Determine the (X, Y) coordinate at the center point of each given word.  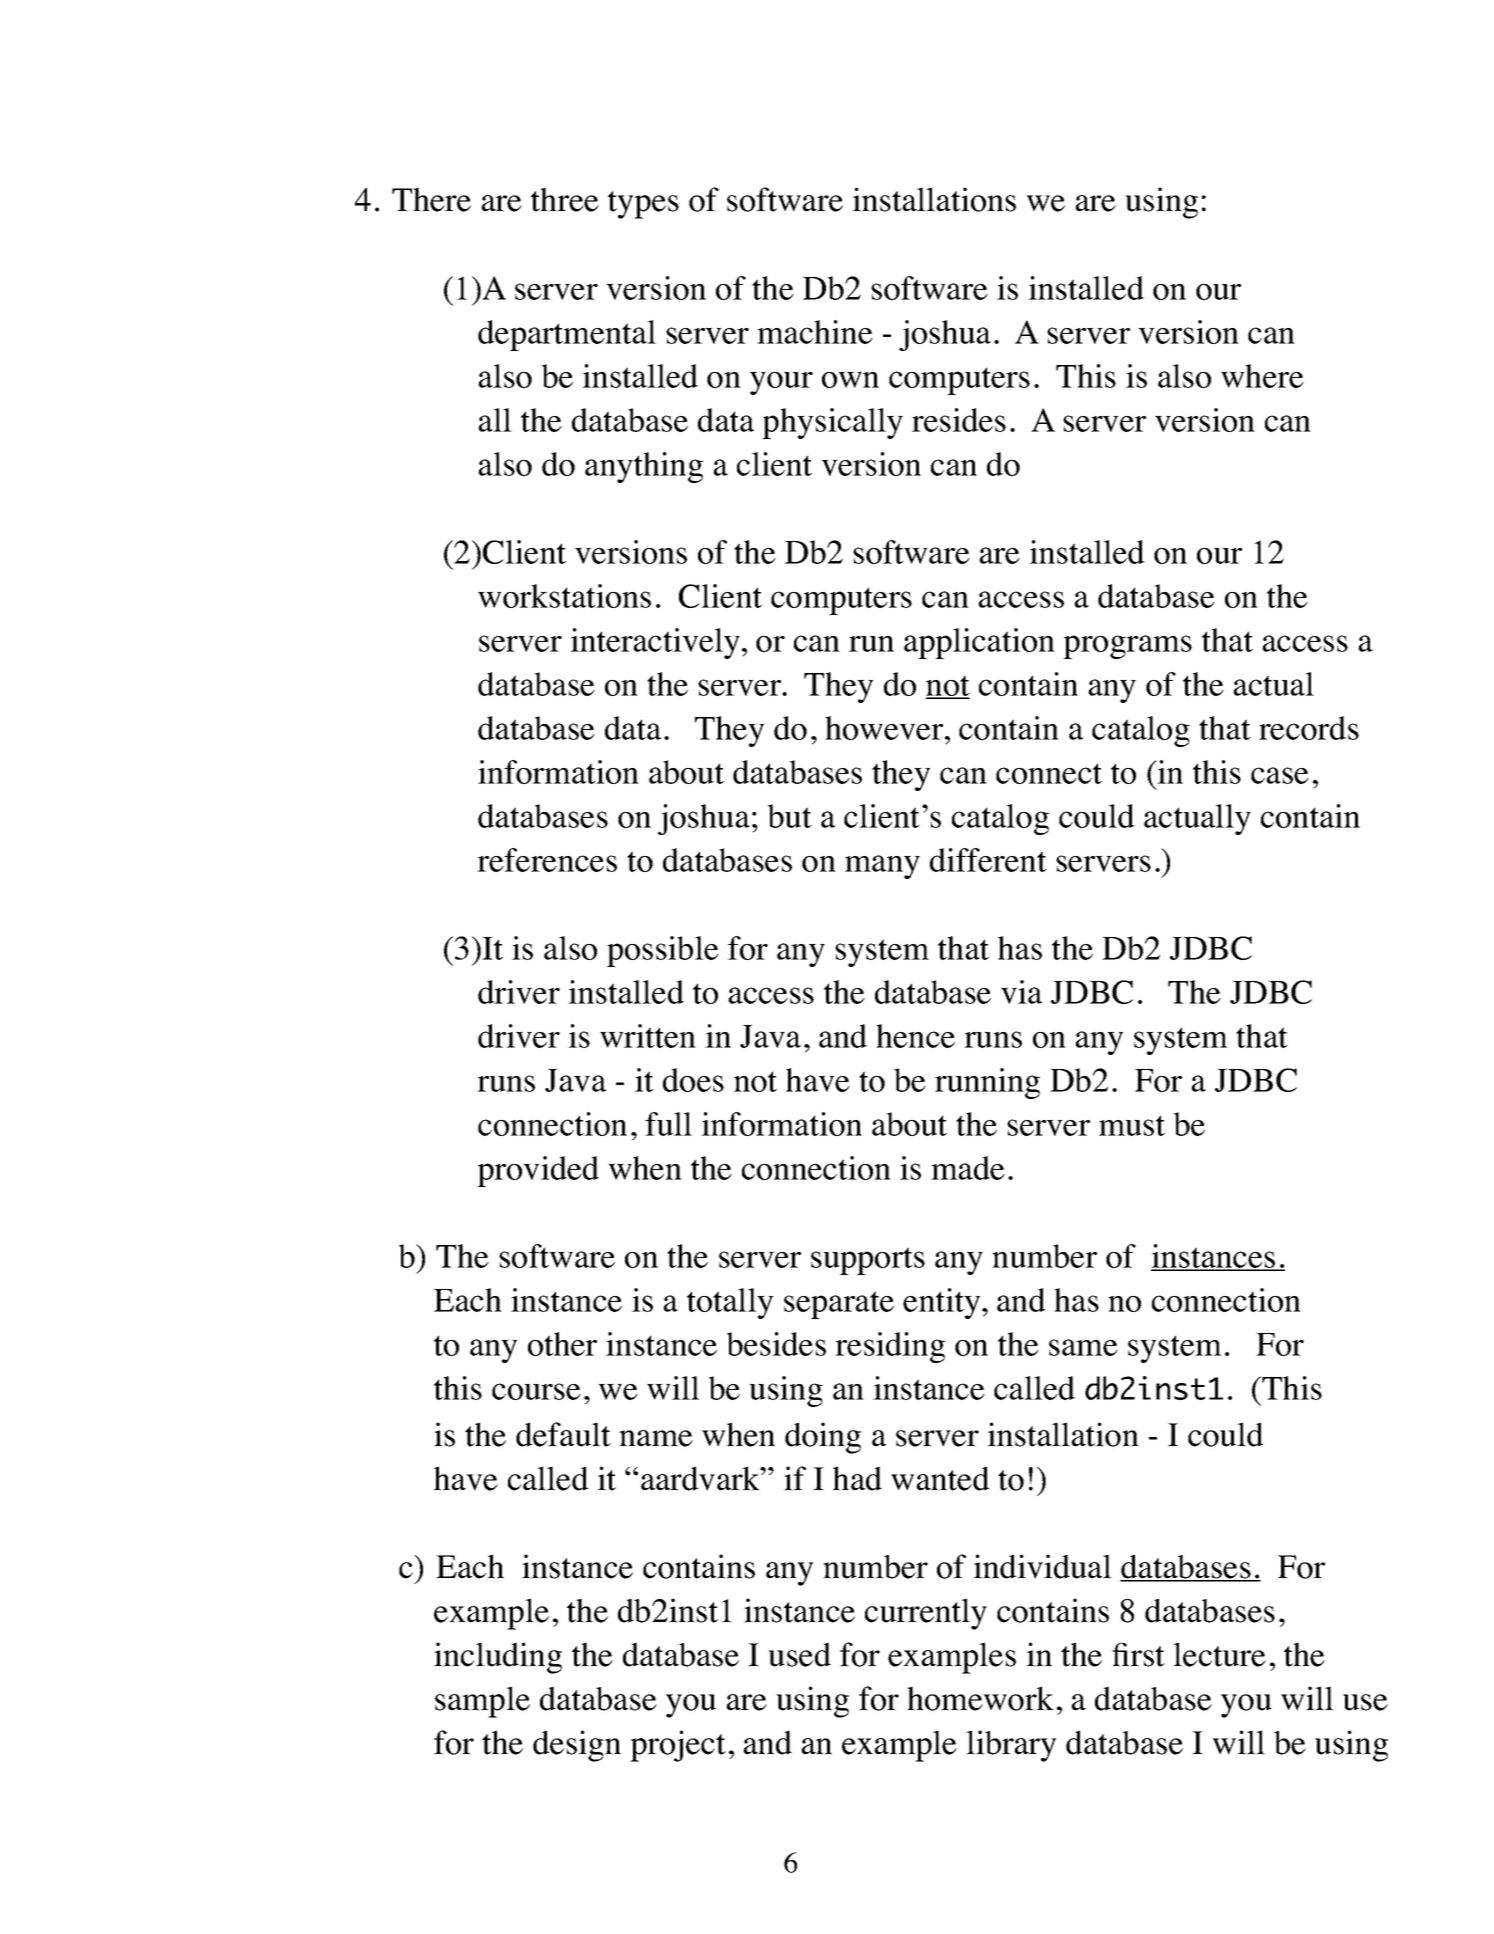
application (979, 643)
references (547, 860)
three (565, 199)
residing (890, 1347)
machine (815, 332)
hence (915, 1036)
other (562, 1344)
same (1083, 1347)
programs (1127, 647)
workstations (564, 596)
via (1021, 992)
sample (482, 1702)
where (1262, 376)
